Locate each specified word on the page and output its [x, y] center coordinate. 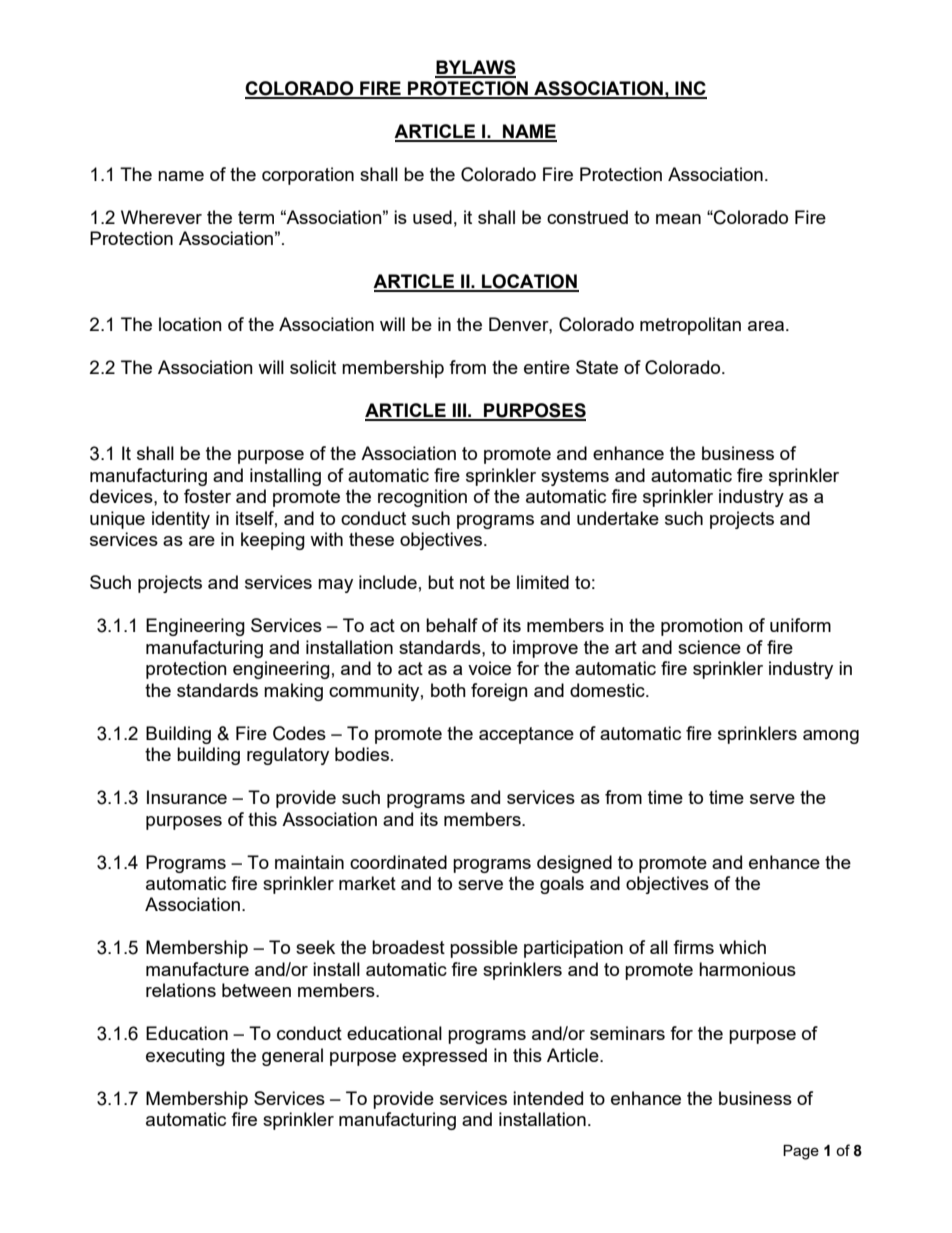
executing [185, 1057]
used [432, 217]
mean [678, 219]
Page [801, 1152]
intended [548, 1098]
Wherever [161, 217]
